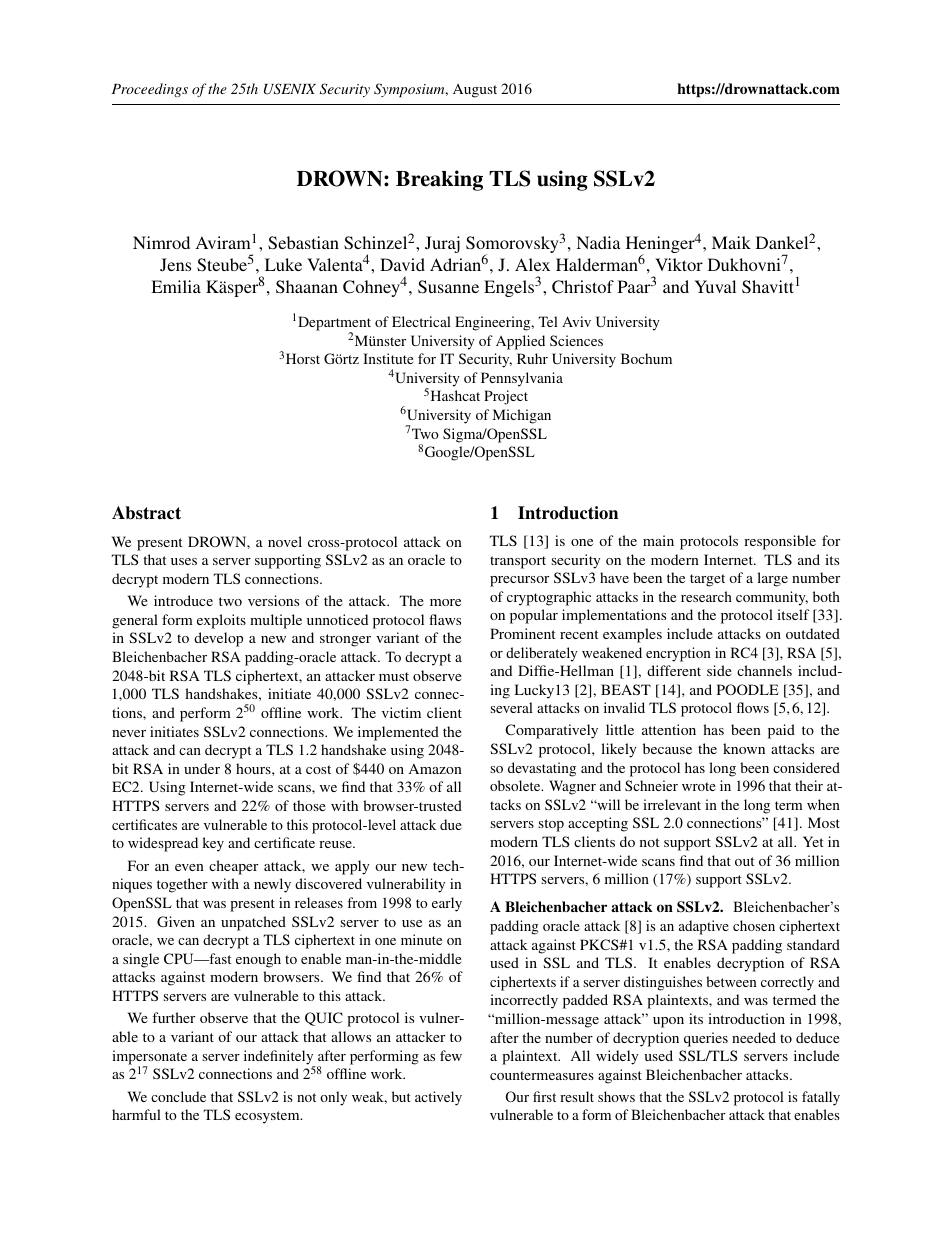 The image size is (952, 1233). What do you see at coordinates (221, 621) in the page?
I see `exploits` at bounding box center [221, 621].
